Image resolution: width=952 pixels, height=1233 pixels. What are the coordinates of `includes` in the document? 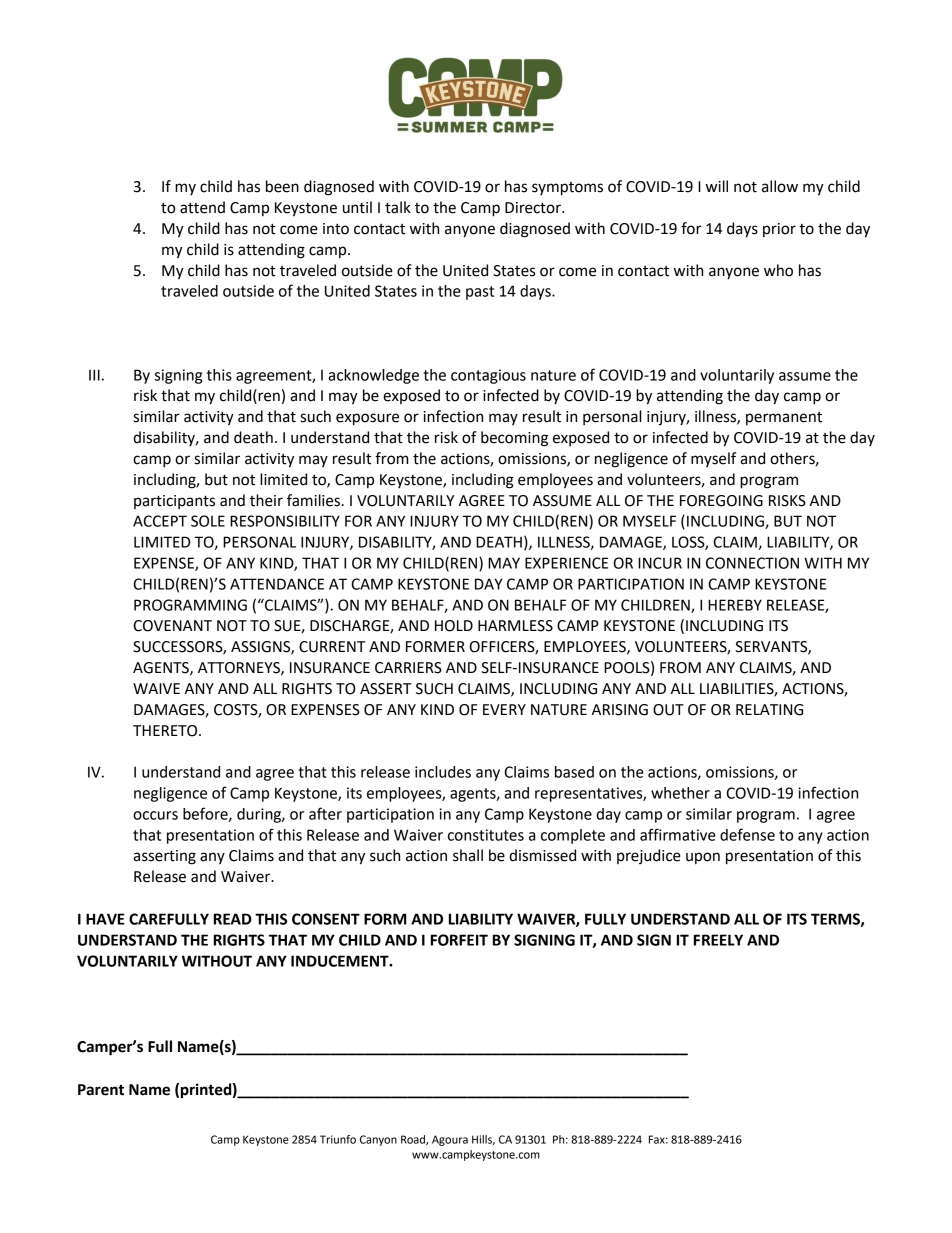 It's located at (443, 772).
